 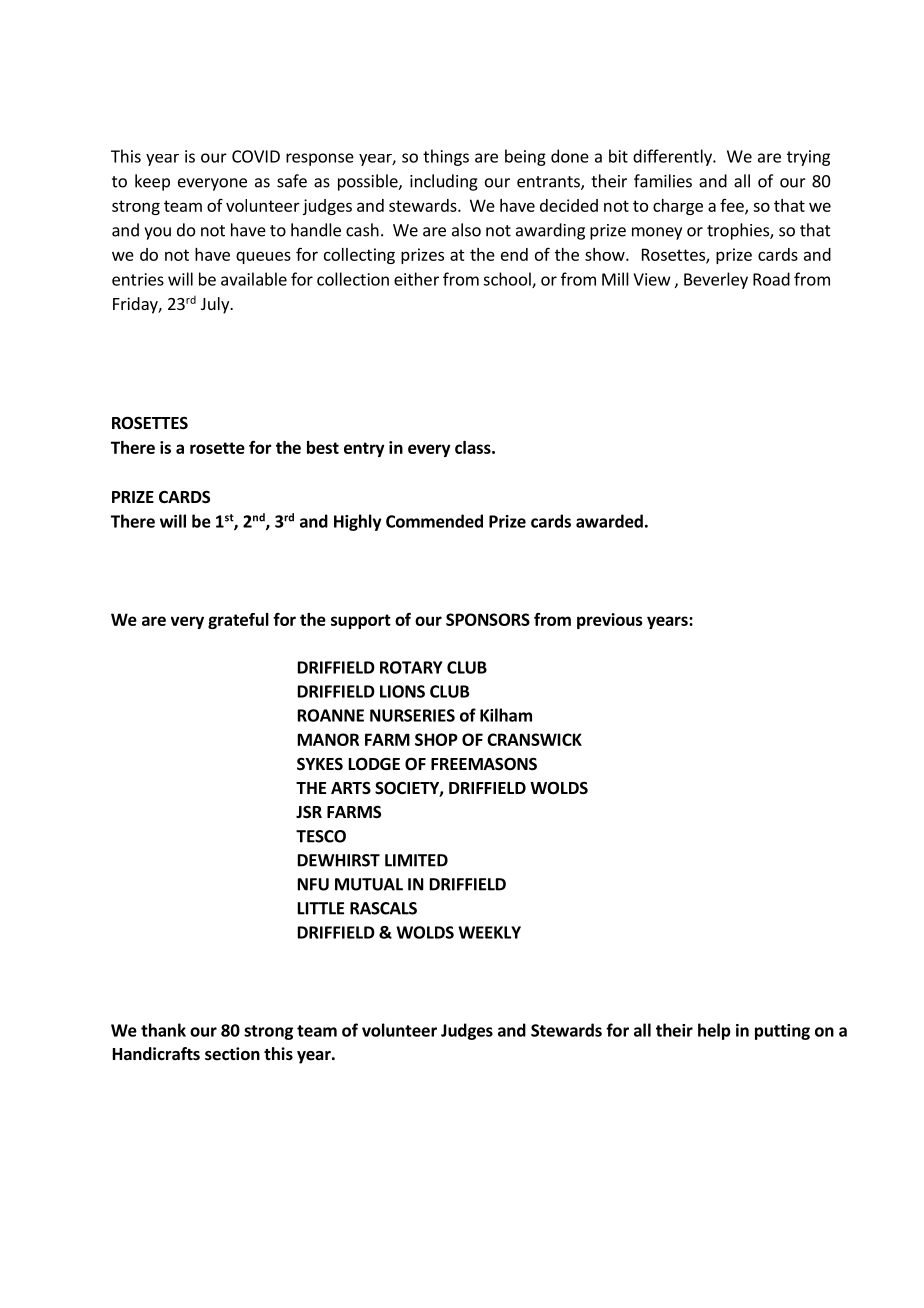 I want to click on JSR, so click(x=309, y=812).
